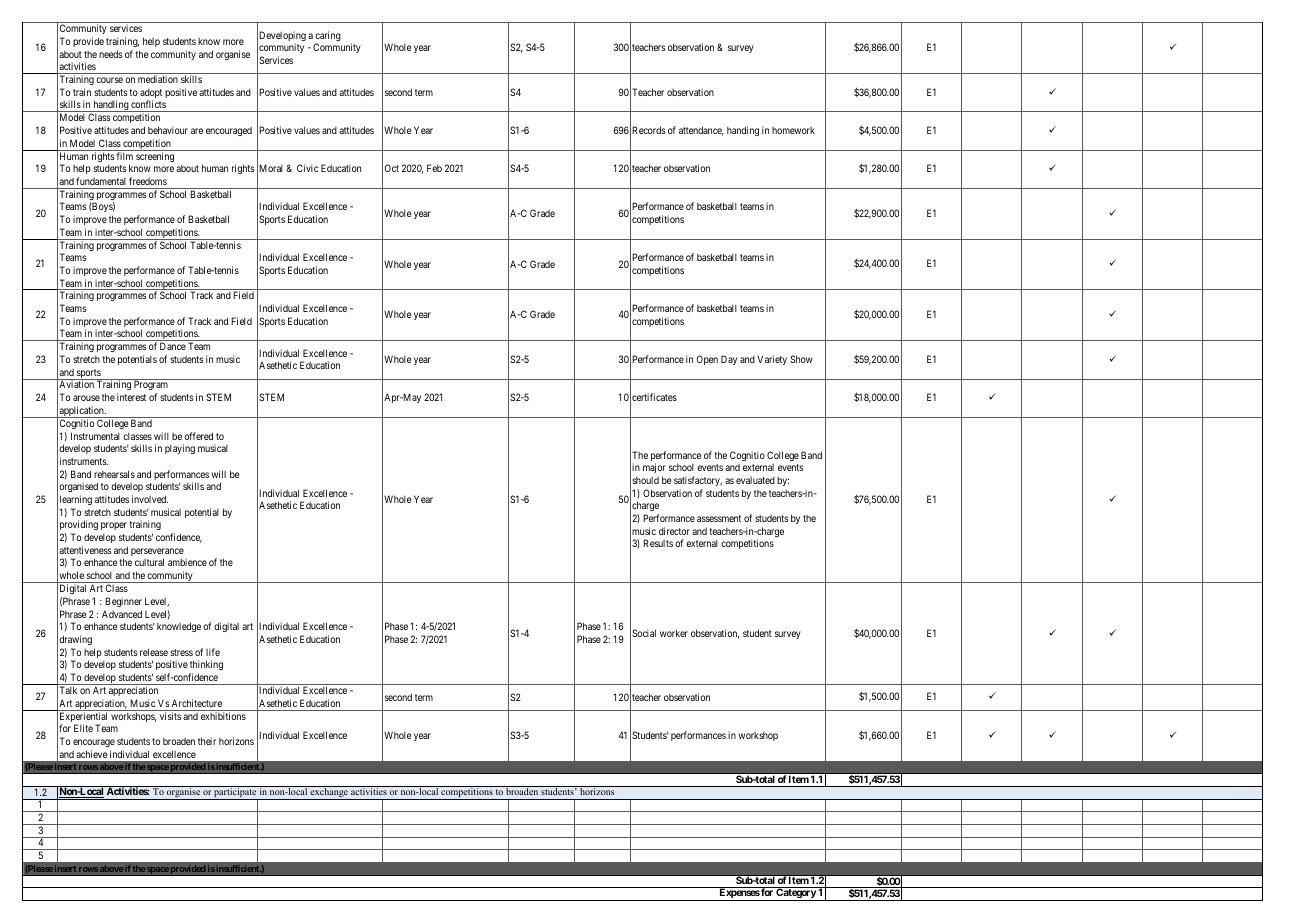 This screenshot has height=924, width=1308. Describe the element at coordinates (328, 37) in the screenshot. I see `caring` at that location.
